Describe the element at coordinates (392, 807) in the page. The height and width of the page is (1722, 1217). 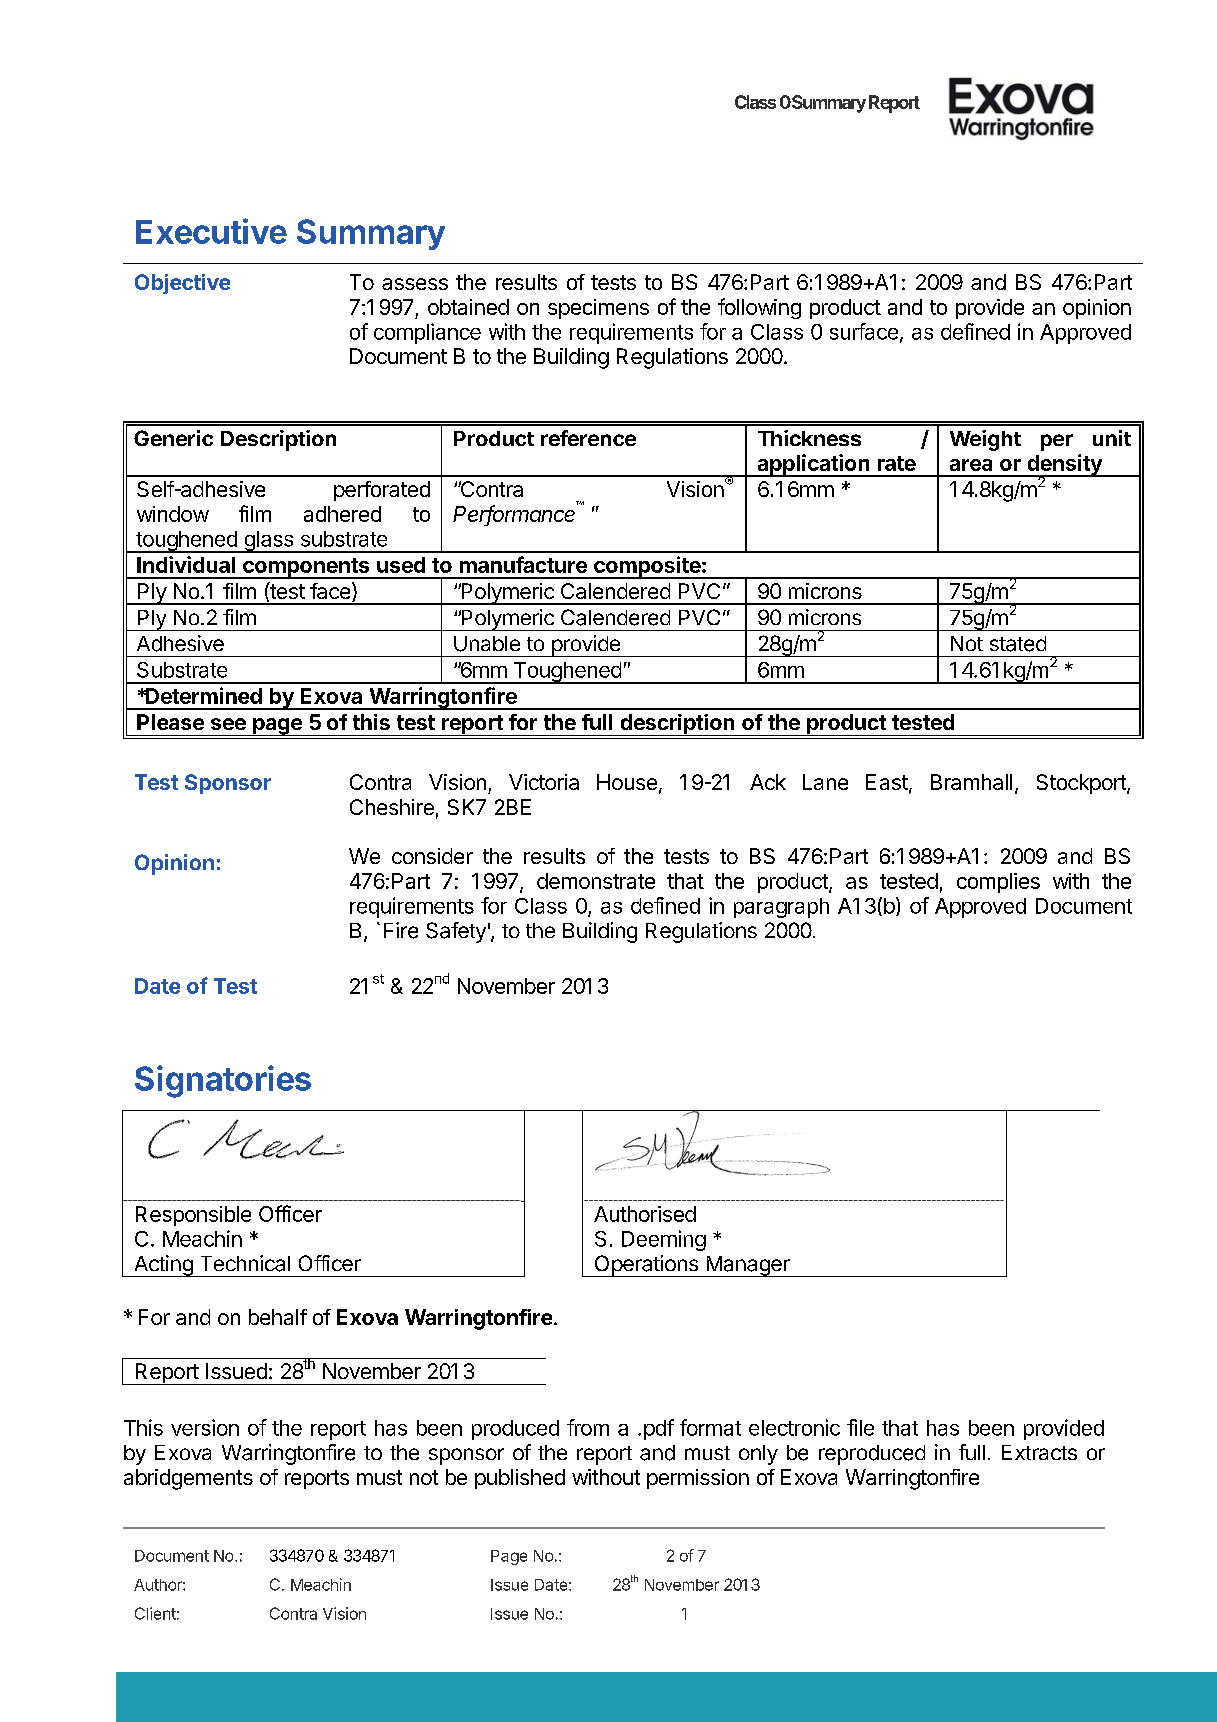
I see `Cheshire` at that location.
